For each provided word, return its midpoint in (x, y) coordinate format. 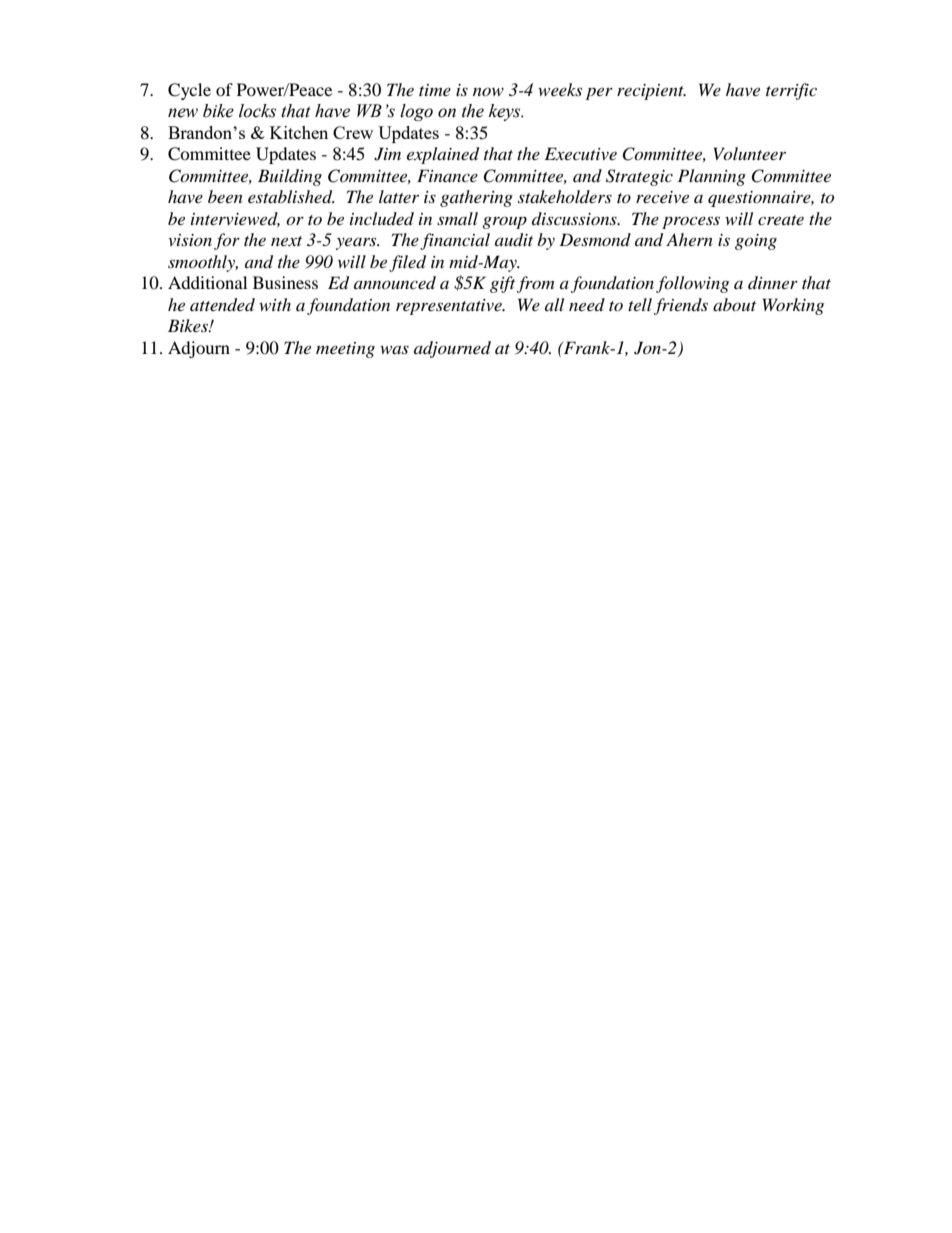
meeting (345, 350)
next (286, 241)
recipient (651, 92)
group (504, 222)
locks (257, 111)
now (488, 92)
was (394, 350)
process (691, 222)
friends (681, 306)
